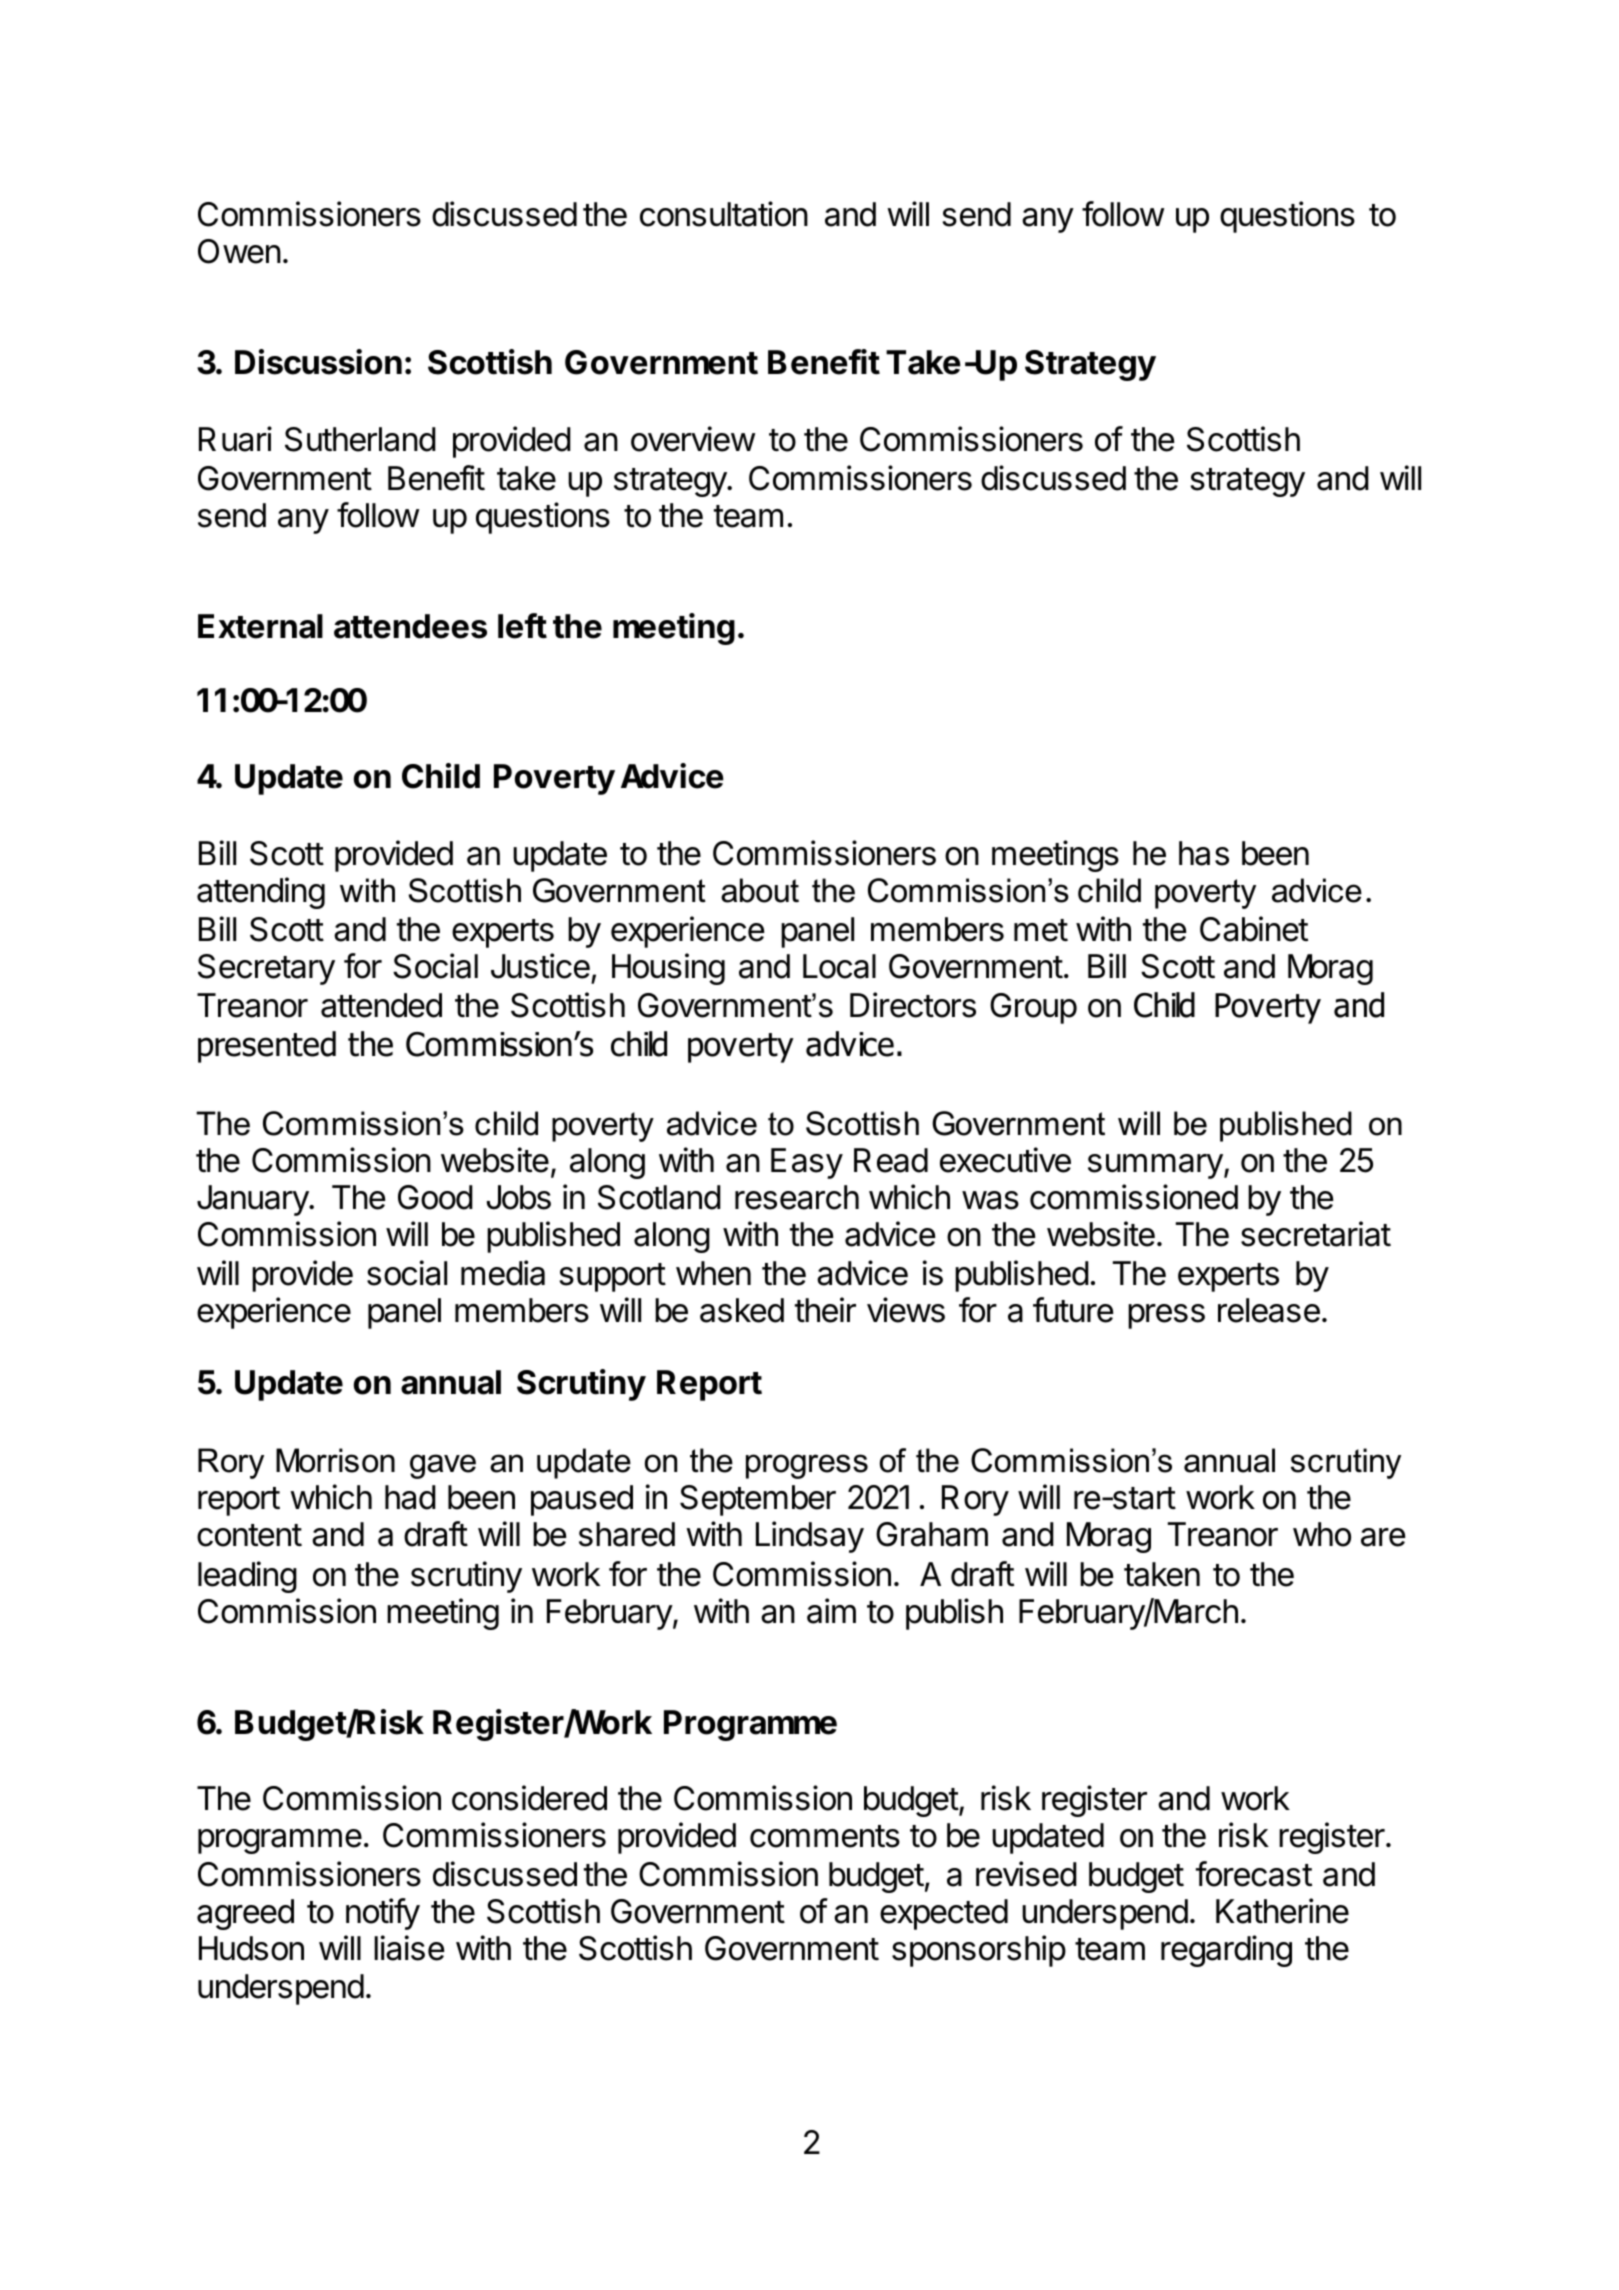 The height and width of the document is (2290, 1619). I want to click on consultation, so click(724, 214).
